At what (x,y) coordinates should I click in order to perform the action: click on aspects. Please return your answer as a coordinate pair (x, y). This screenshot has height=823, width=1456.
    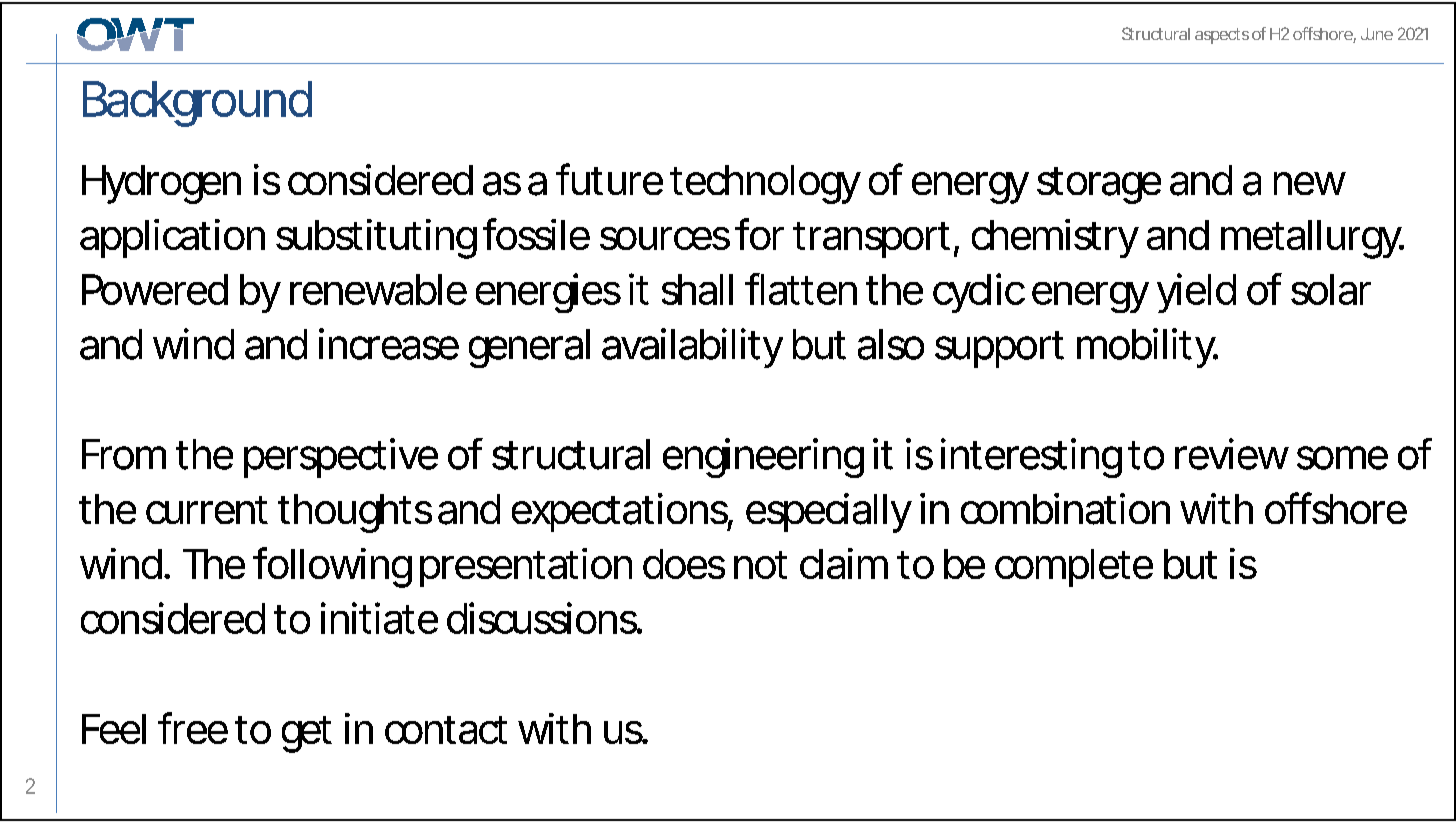
    Looking at the image, I should click on (1222, 36).
